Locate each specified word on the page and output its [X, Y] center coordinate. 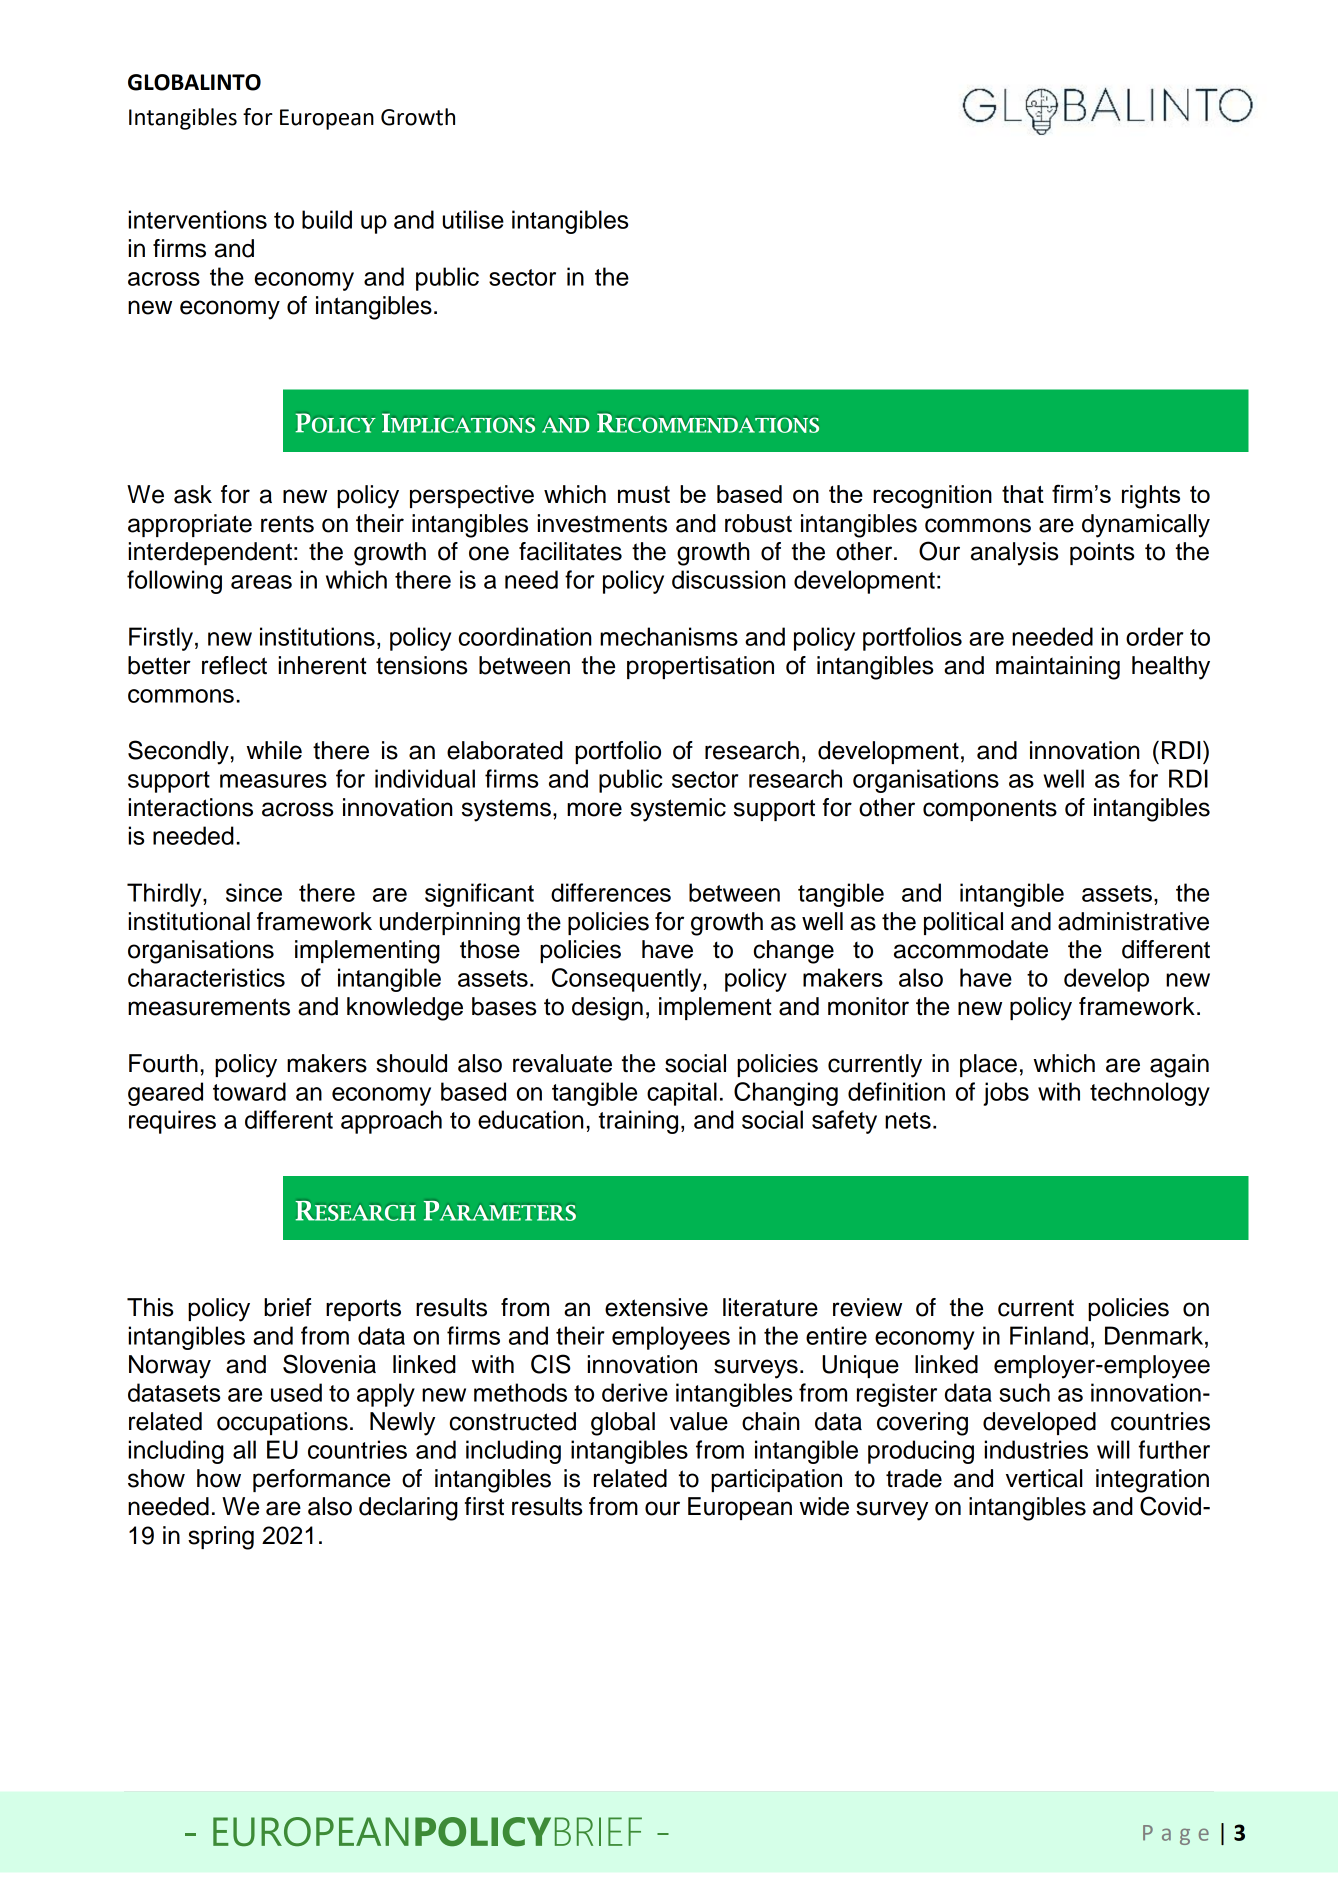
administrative [1133, 921]
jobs [1006, 1094]
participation [776, 1480]
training [638, 1122]
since [254, 892]
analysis [1014, 554]
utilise [473, 219]
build [327, 219]
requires [172, 1122]
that [1023, 494]
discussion [729, 579]
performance [321, 1480]
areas [261, 582]
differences [611, 892]
